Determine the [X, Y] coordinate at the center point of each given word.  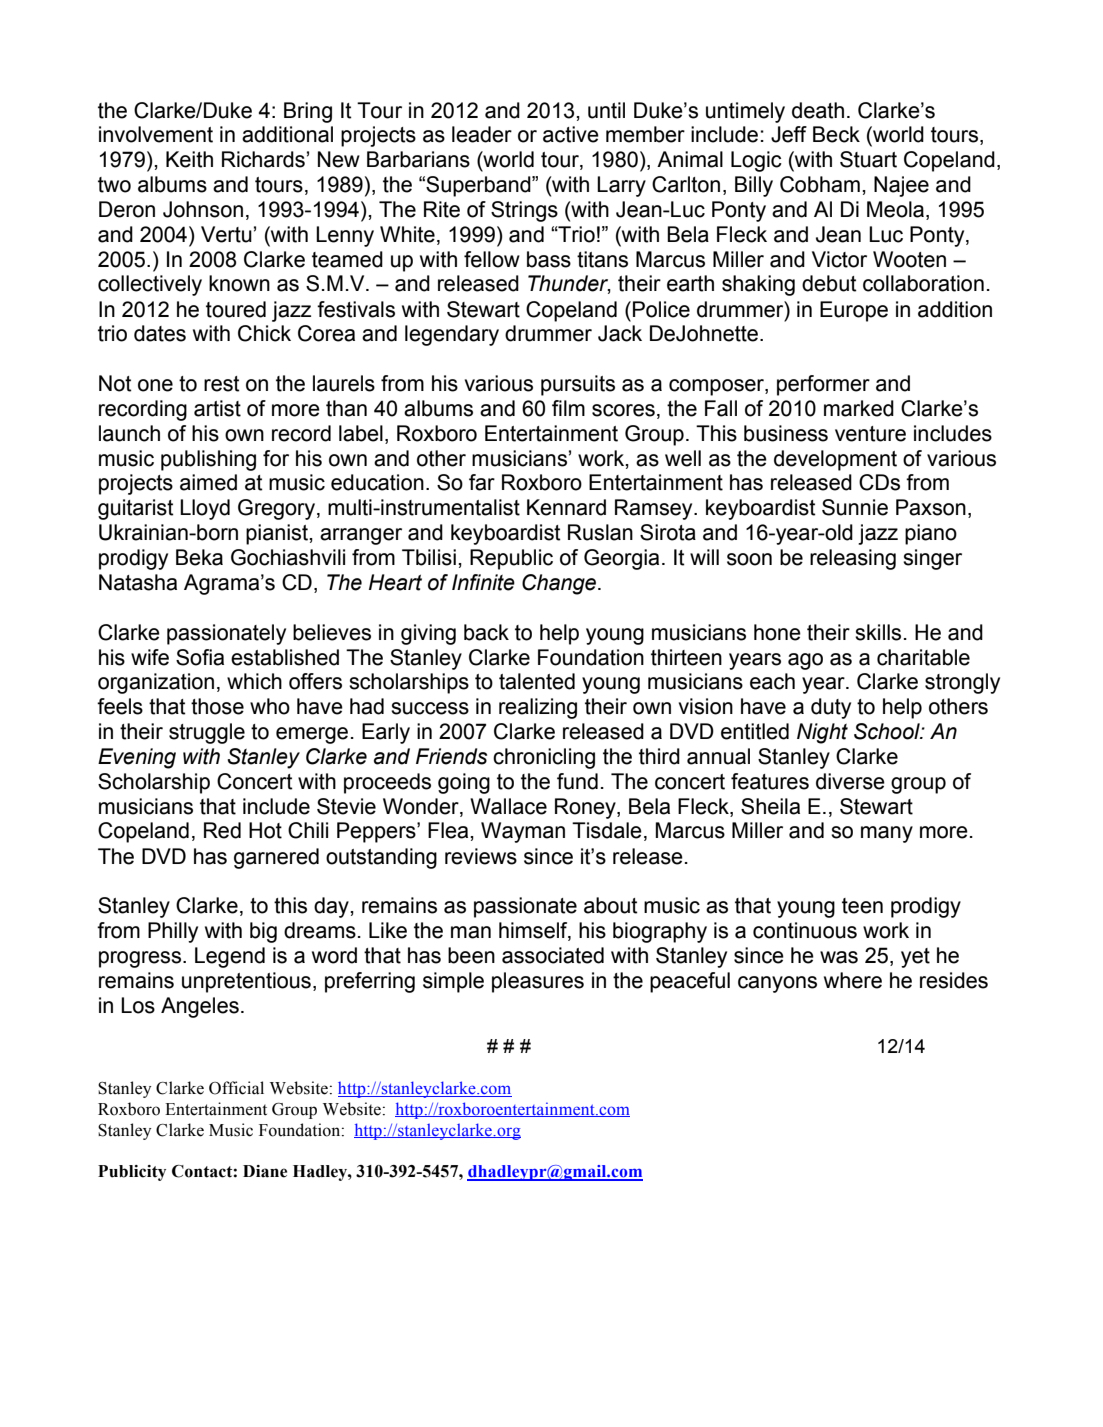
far [482, 482]
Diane [265, 1171]
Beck [836, 134]
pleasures [538, 982]
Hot [265, 830]
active [571, 134]
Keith [189, 159]
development [835, 460]
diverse [850, 781]
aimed [208, 482]
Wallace [508, 806]
